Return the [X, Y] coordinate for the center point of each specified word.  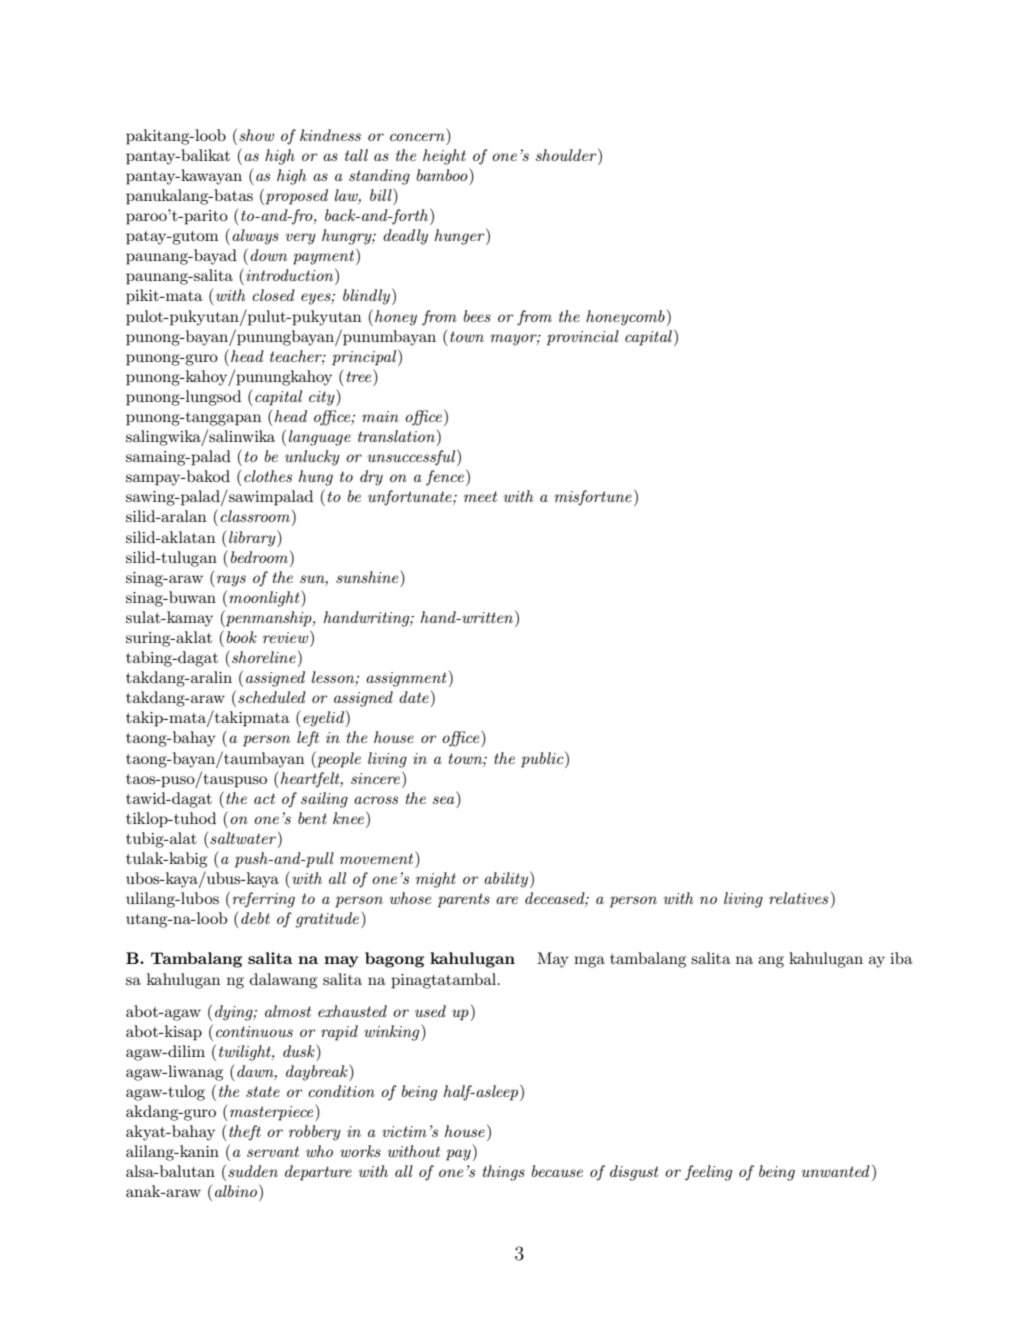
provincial [583, 338]
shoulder [567, 154]
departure [318, 1173]
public [543, 759]
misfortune [593, 498]
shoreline [264, 657]
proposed [295, 196]
